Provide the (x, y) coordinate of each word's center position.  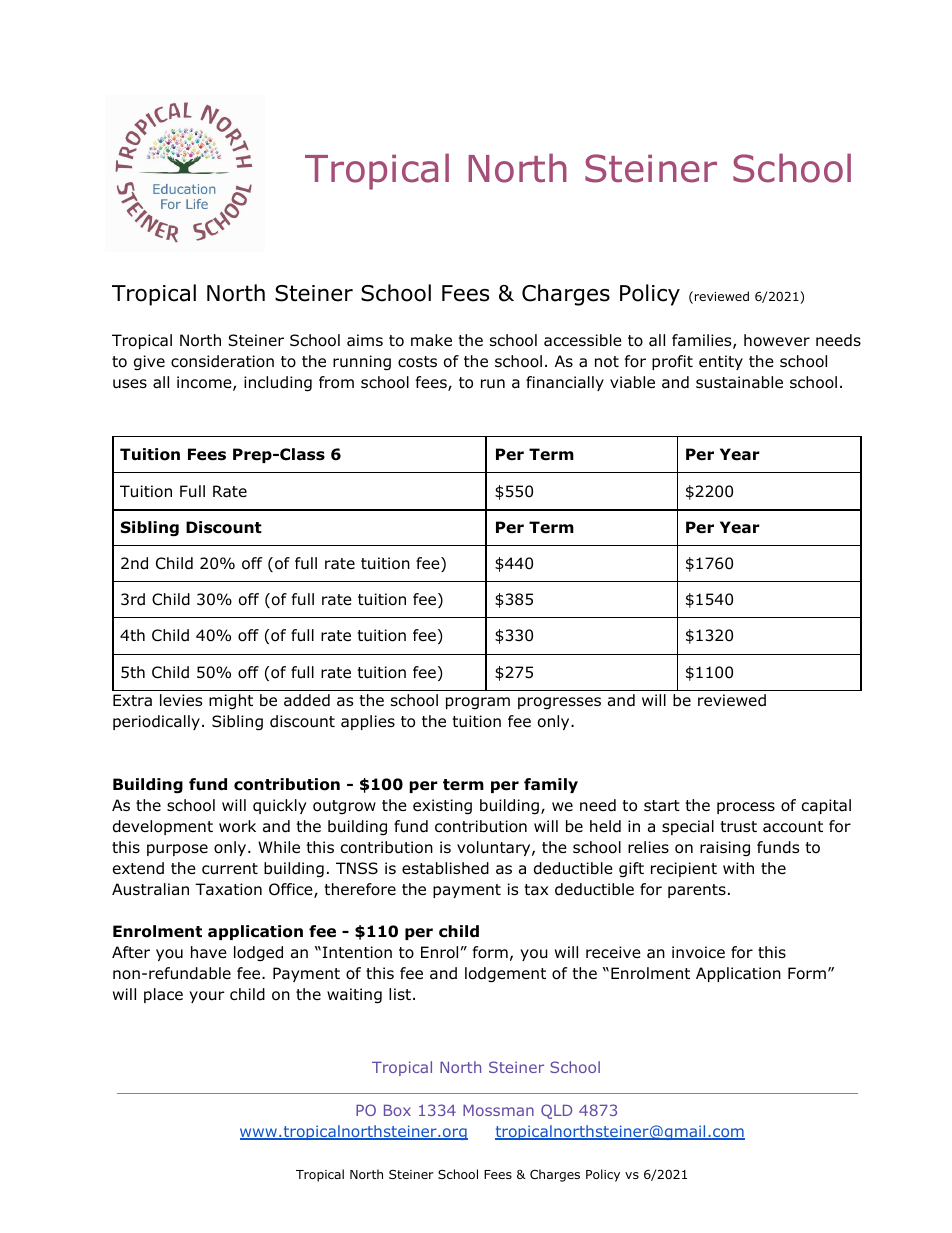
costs (417, 362)
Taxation (228, 889)
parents (697, 891)
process (746, 808)
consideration (222, 361)
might (231, 701)
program (478, 703)
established (445, 868)
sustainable (739, 382)
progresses (559, 703)
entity (721, 362)
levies (181, 700)
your (207, 997)
